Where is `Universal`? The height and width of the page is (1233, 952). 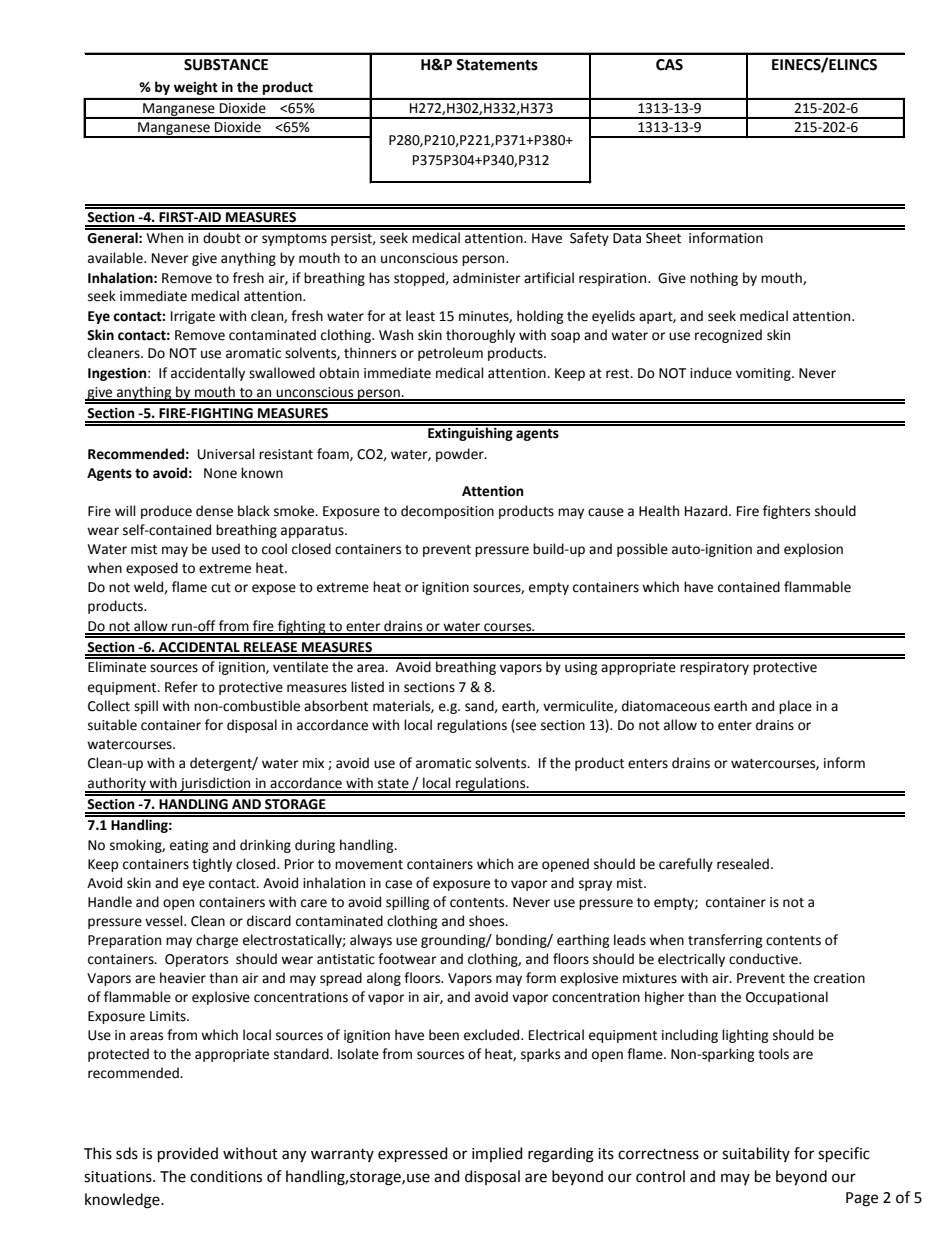
Universal is located at coordinates (226, 454).
